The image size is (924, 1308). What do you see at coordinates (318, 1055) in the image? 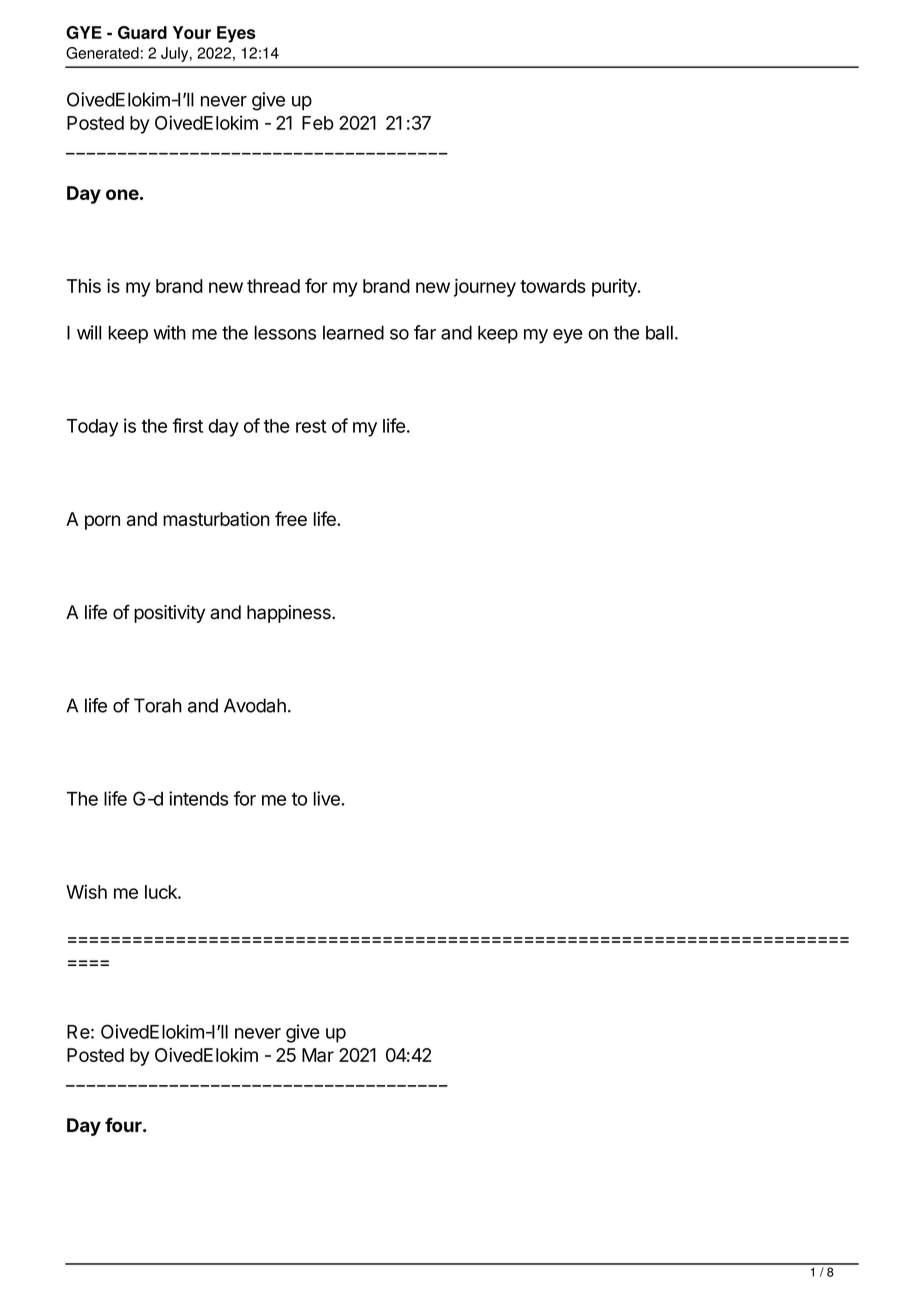
I see `Mar` at bounding box center [318, 1055].
